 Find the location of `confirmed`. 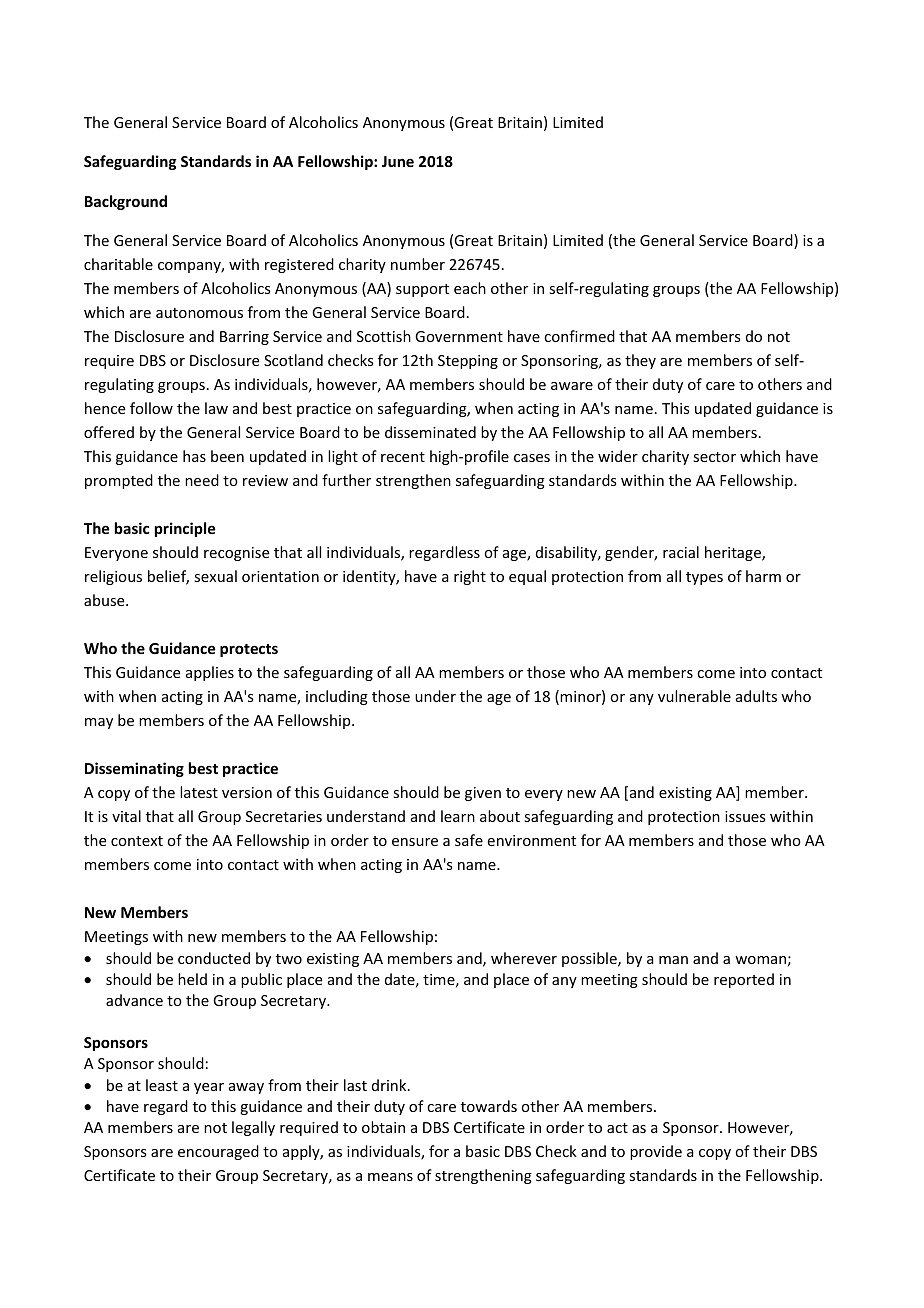

confirmed is located at coordinates (579, 336).
